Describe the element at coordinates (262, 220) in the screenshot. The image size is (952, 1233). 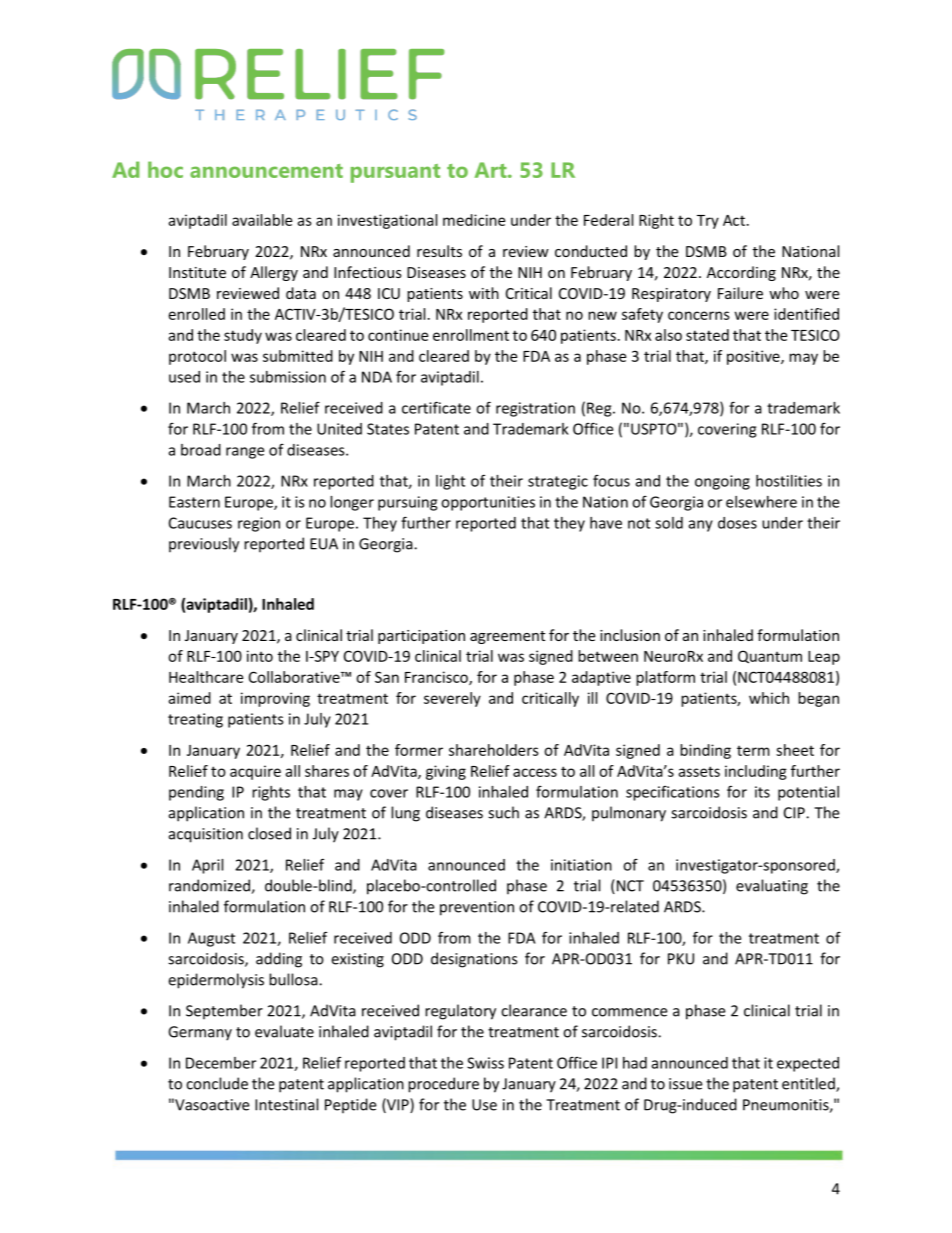
I see `available` at that location.
